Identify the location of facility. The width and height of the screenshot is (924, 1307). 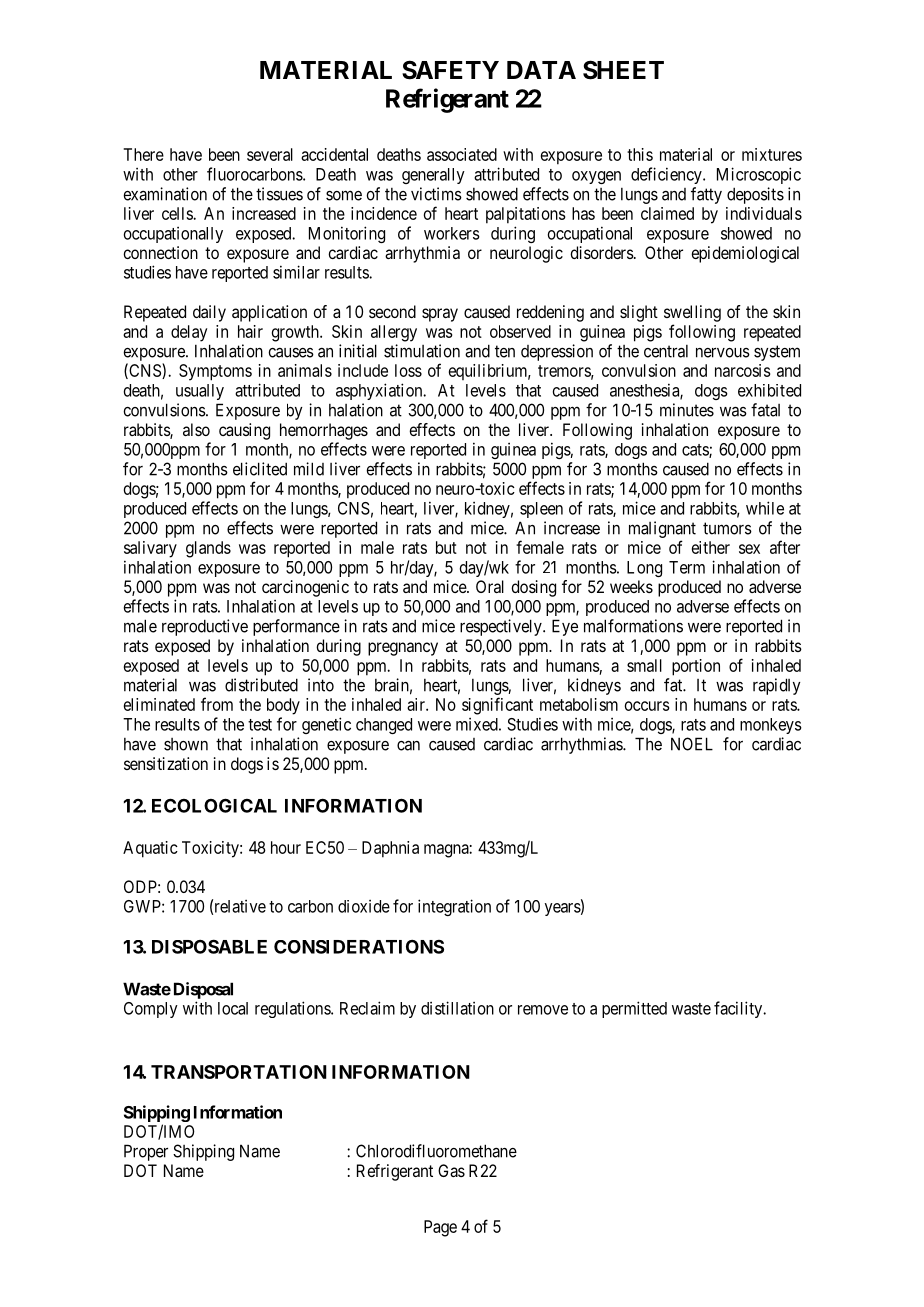
(739, 1009).
